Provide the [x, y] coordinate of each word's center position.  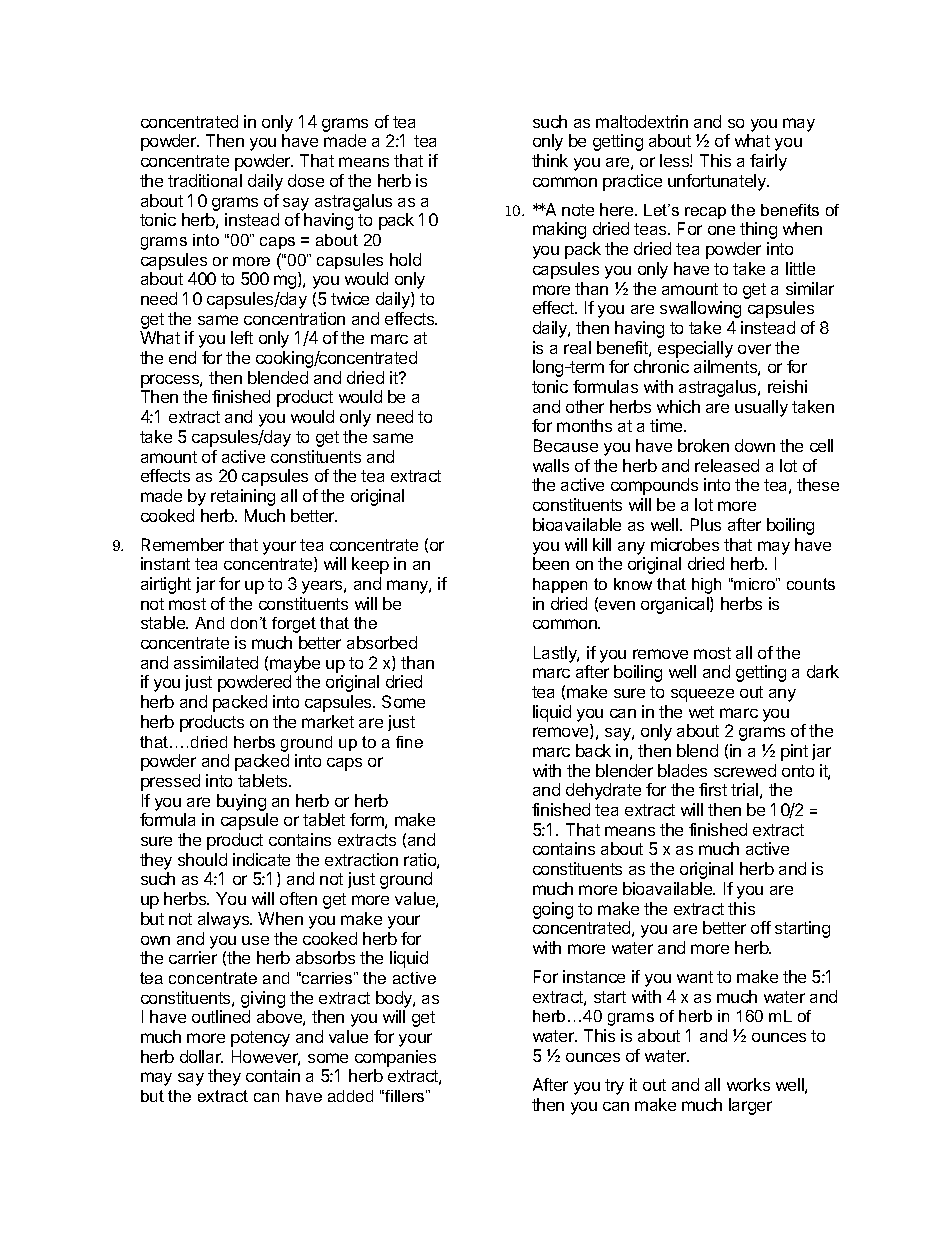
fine [409, 742]
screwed [745, 770]
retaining [243, 497]
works [748, 1084]
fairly [768, 162]
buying [241, 802]
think [550, 160]
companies [395, 1058]
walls [551, 465]
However [266, 1058]
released [727, 465]
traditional [205, 180]
